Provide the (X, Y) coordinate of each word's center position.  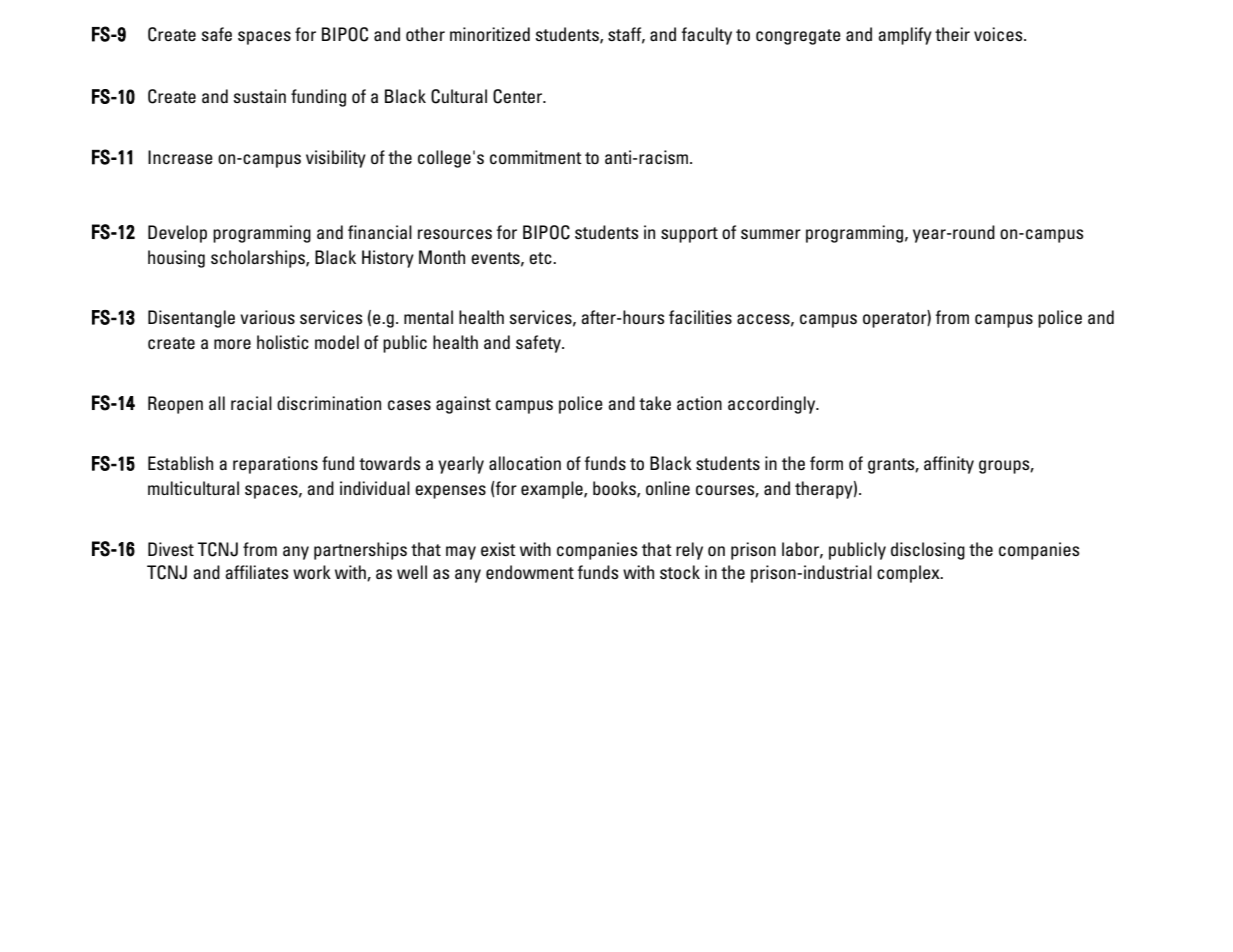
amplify (905, 36)
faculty (706, 36)
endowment (530, 572)
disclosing (928, 551)
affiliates (256, 572)
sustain (260, 96)
